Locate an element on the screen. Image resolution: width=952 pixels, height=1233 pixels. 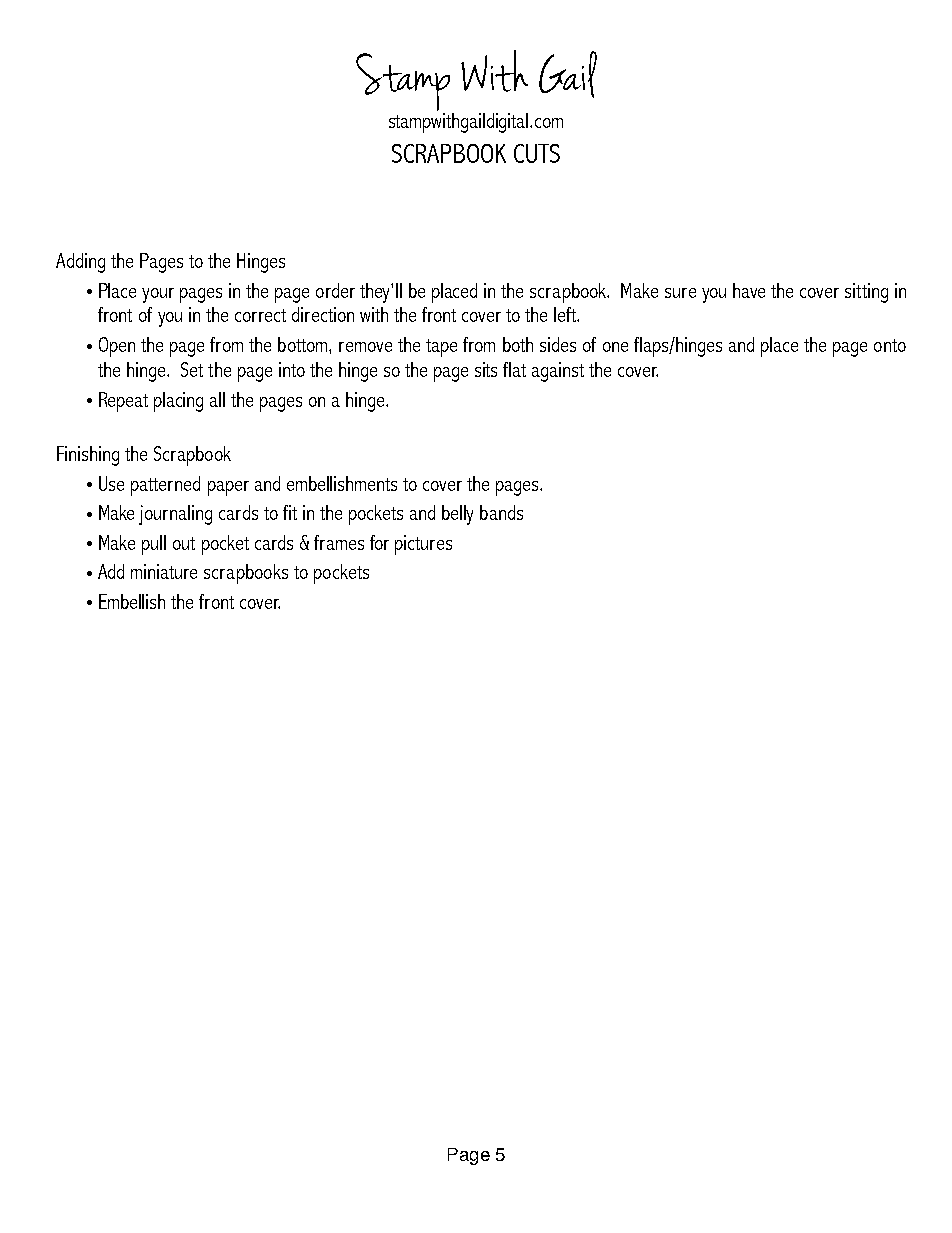
miniature is located at coordinates (164, 571).
